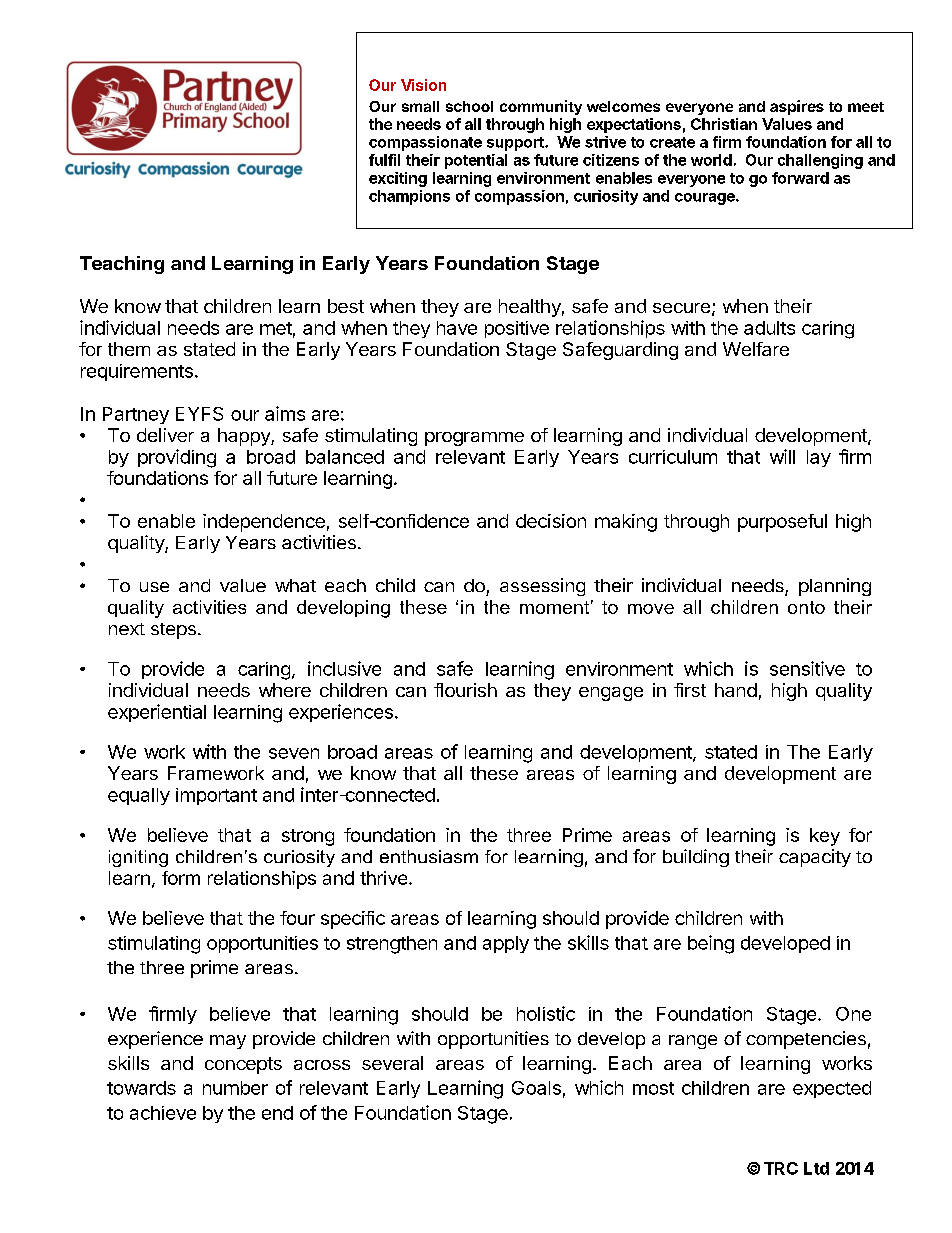  What do you see at coordinates (469, 106) in the screenshot?
I see `school` at bounding box center [469, 106].
